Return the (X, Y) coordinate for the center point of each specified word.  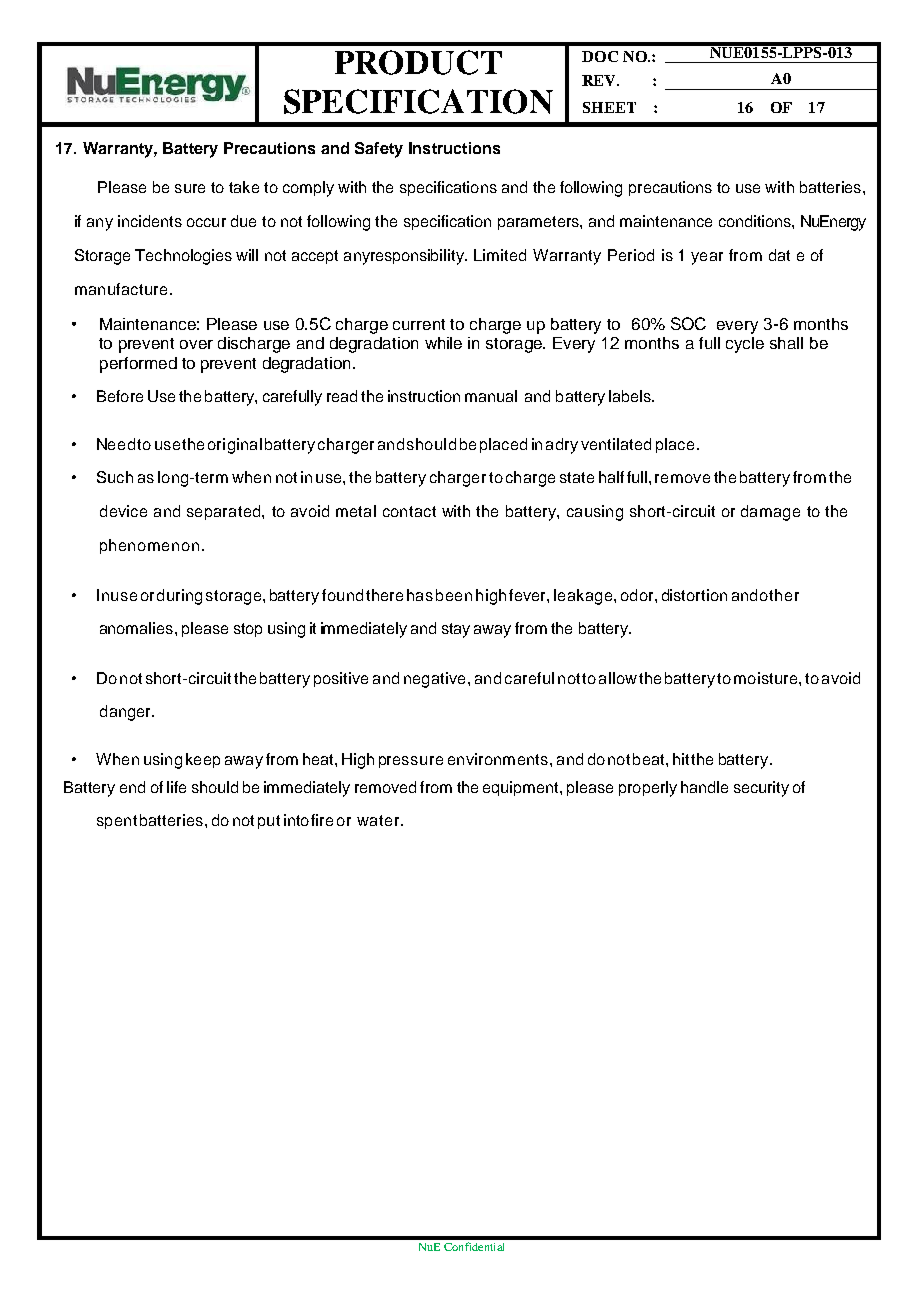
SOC (688, 323)
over (196, 344)
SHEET (609, 107)
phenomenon (149, 546)
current (419, 324)
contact (409, 511)
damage (770, 513)
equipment (522, 788)
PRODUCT (418, 62)
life (176, 787)
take (244, 187)
